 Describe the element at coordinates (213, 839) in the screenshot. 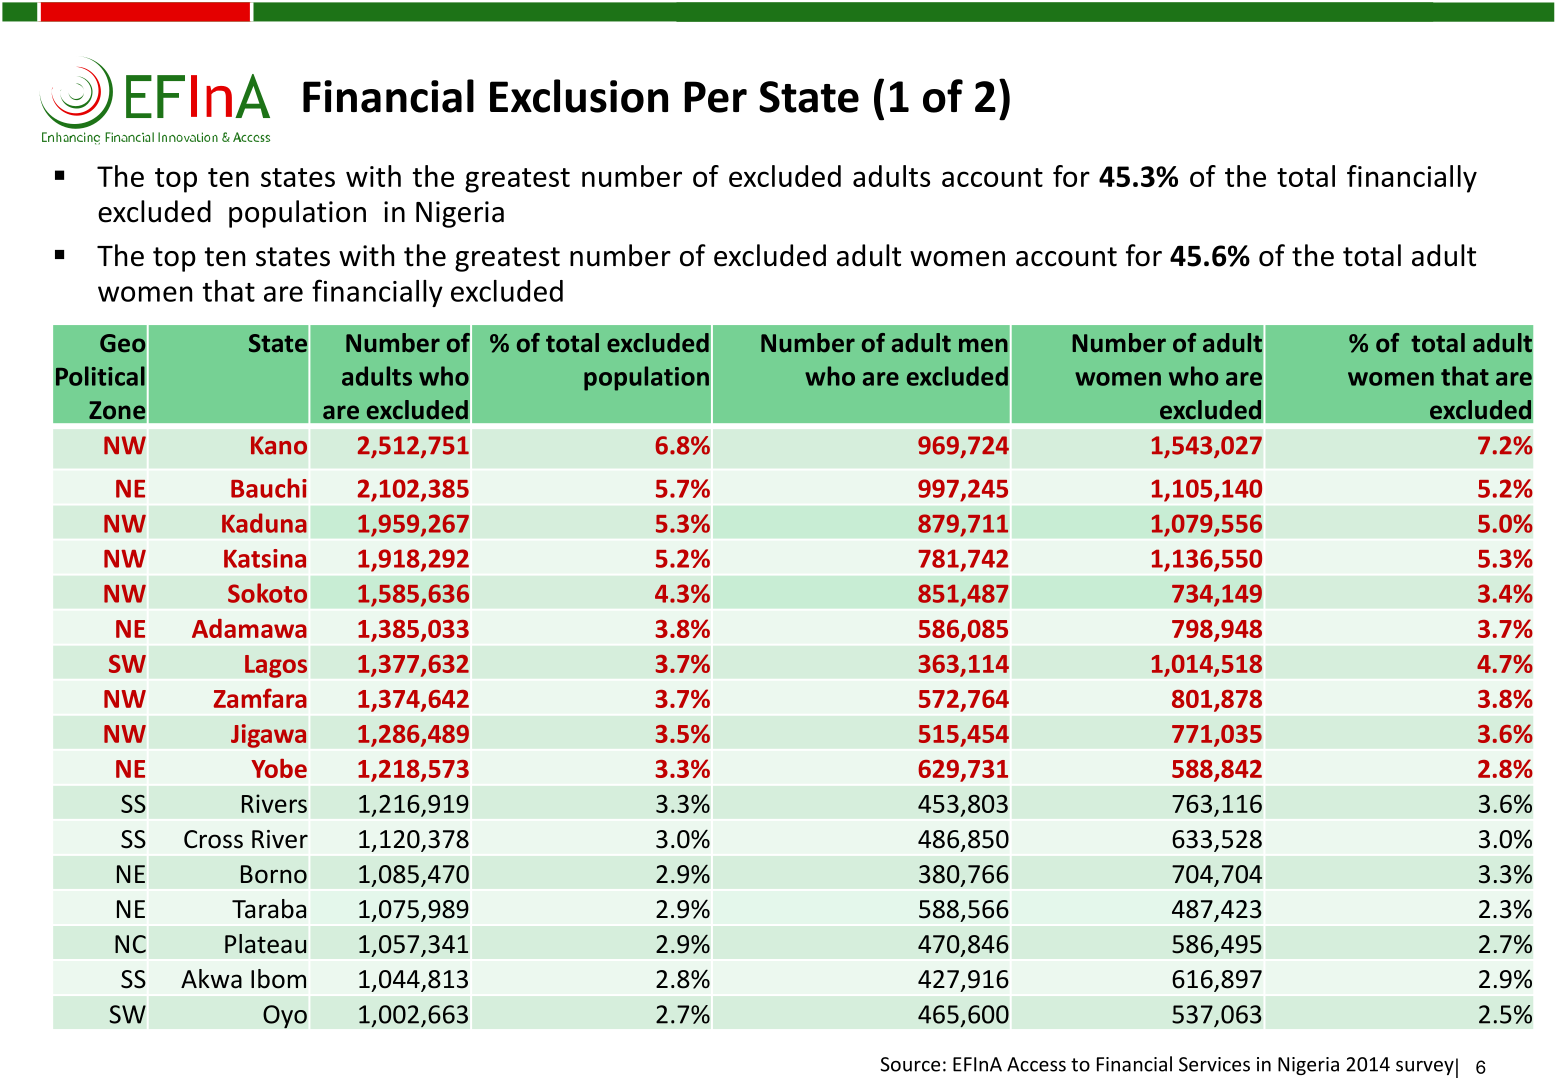

I see `Cross` at that location.
